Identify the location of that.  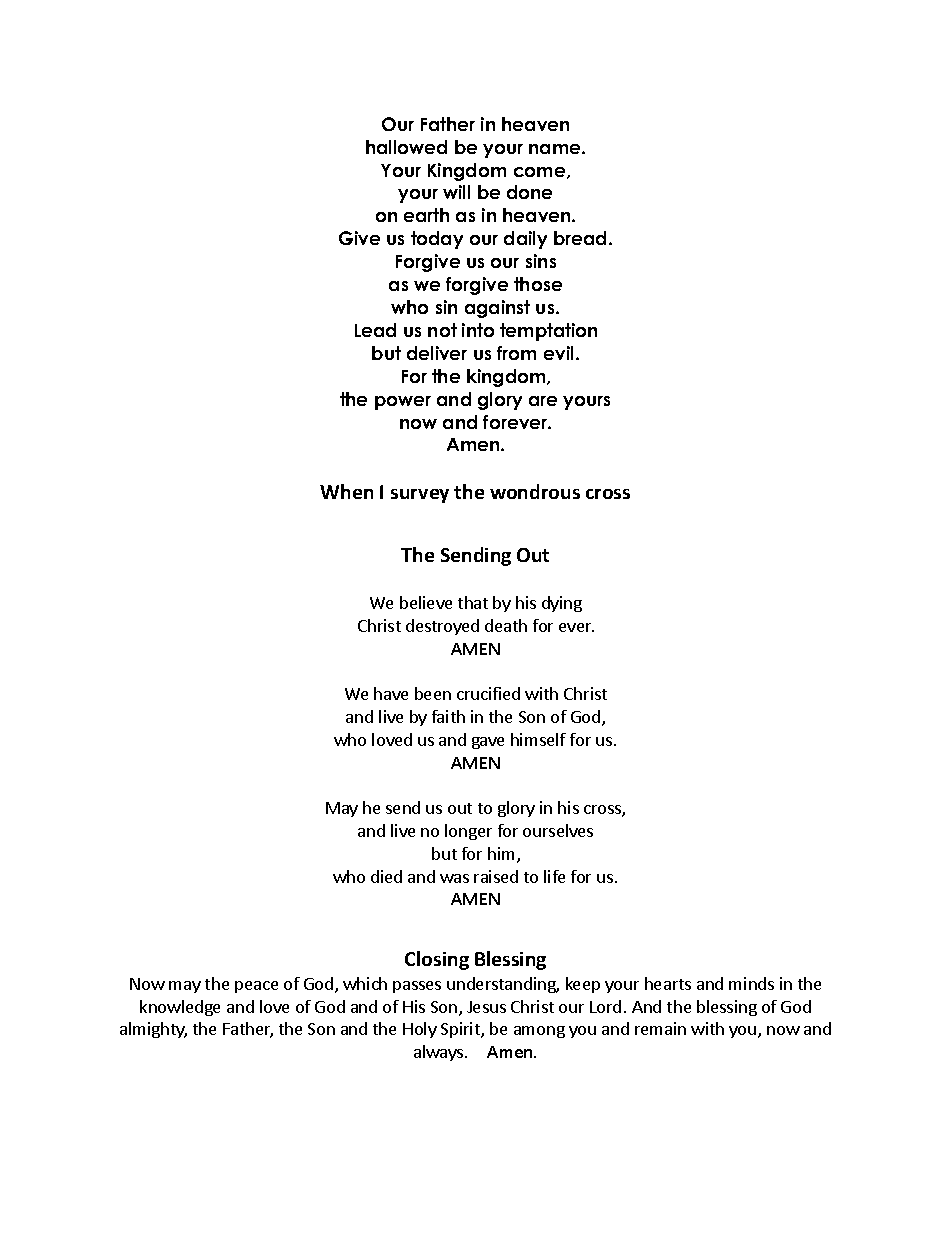
(473, 602).
